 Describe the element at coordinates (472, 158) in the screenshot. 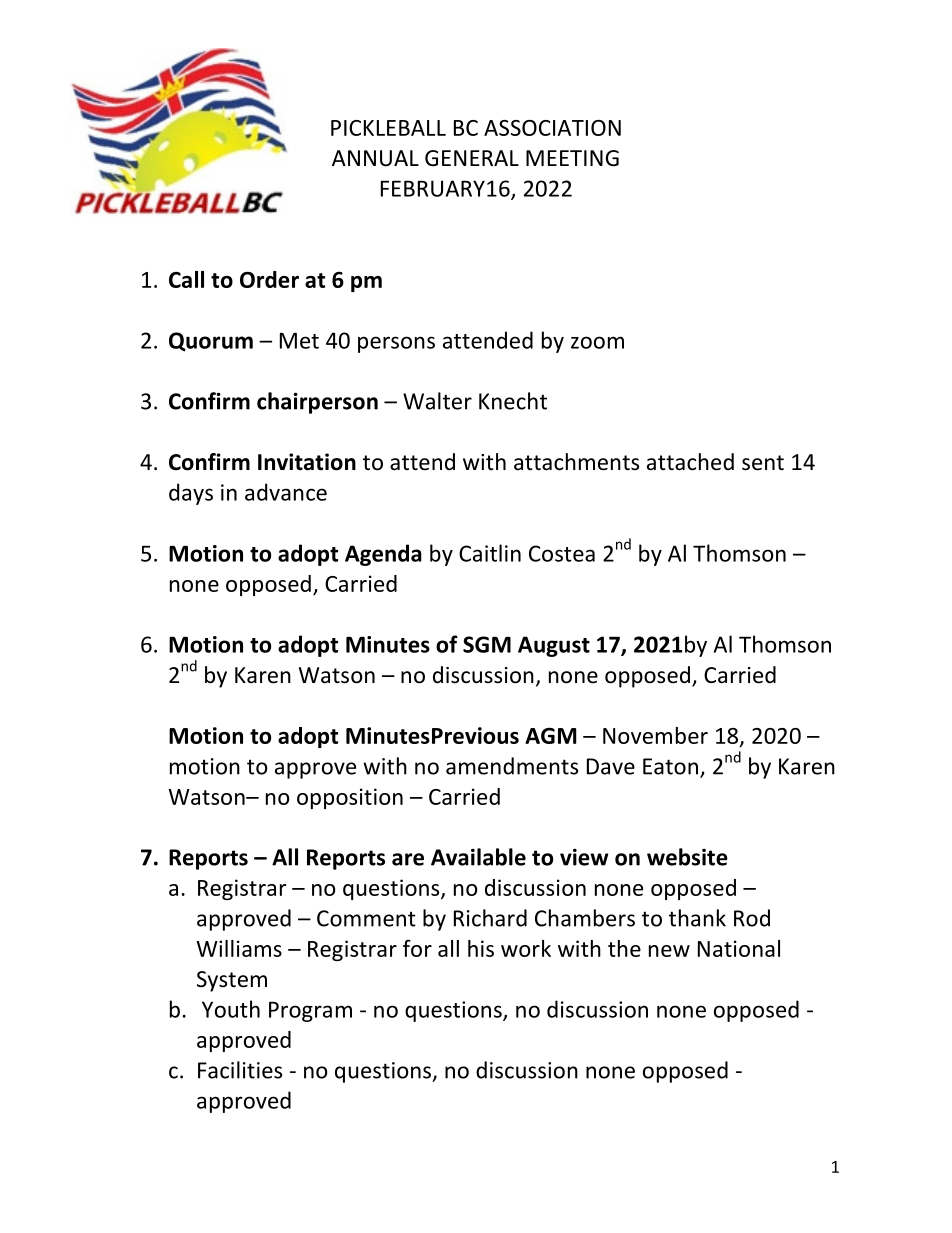

I see `GENERAL` at that location.
